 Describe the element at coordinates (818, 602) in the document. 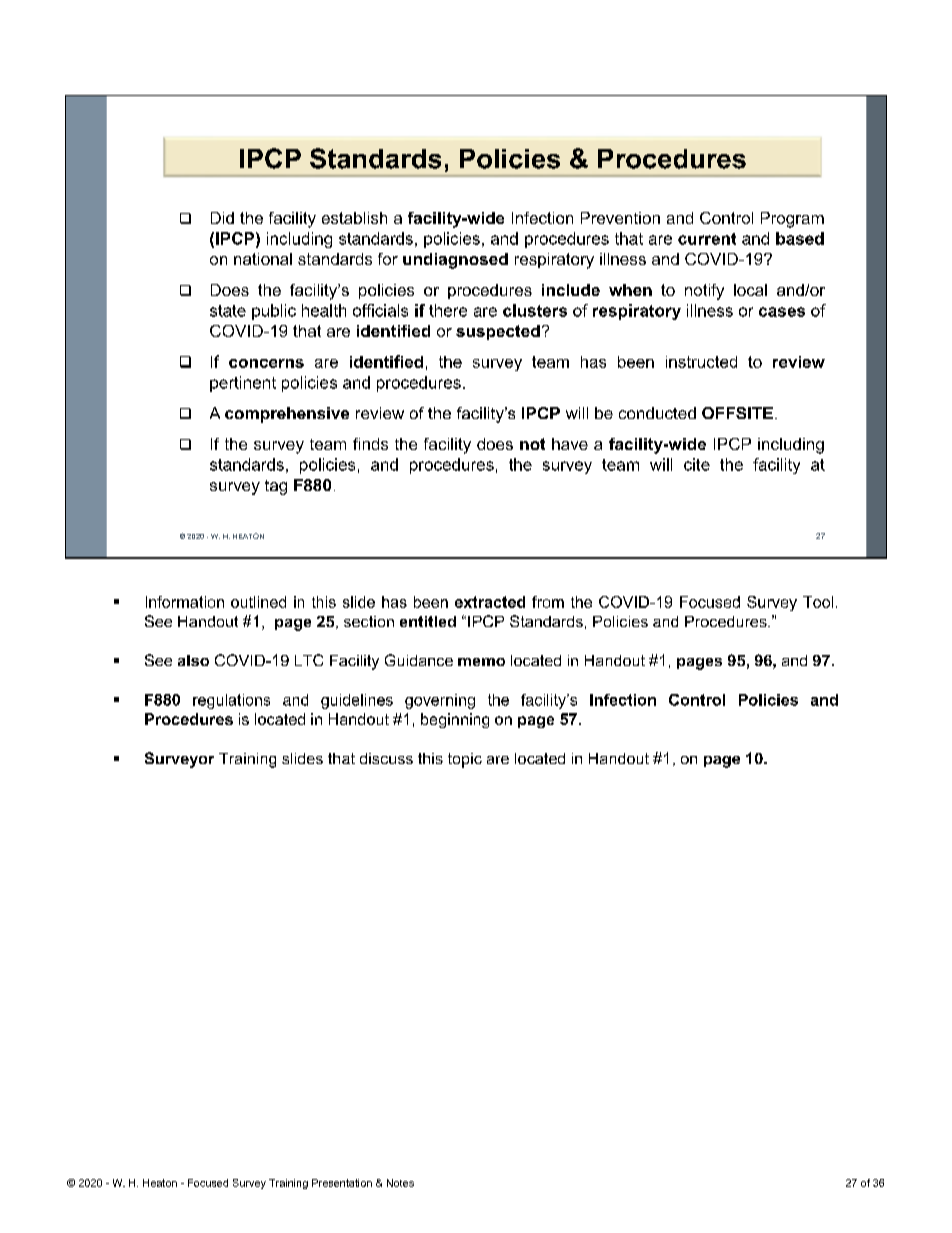

I see `Tool` at that location.
